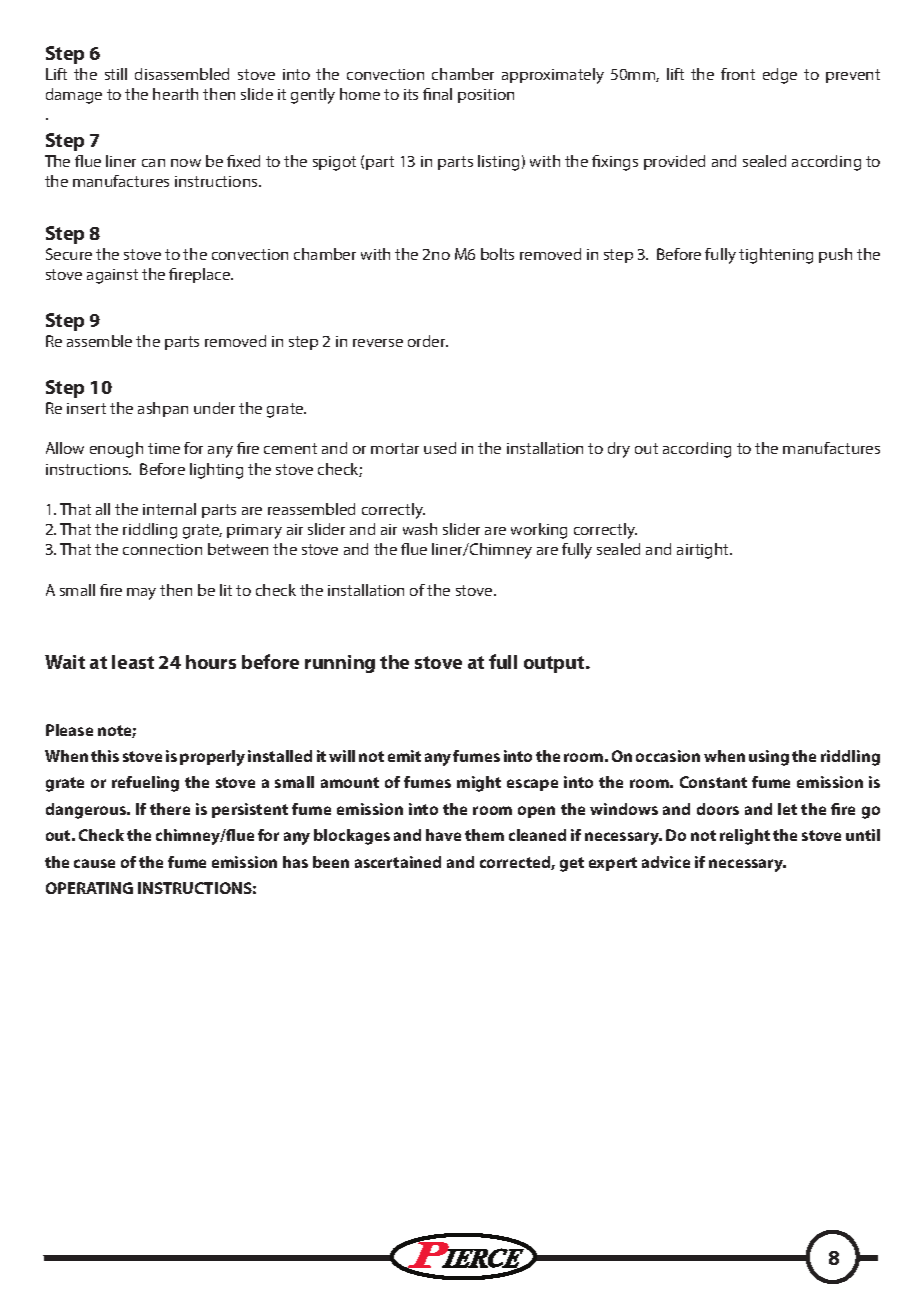  Describe the element at coordinates (704, 551) in the screenshot. I see `airtight` at that location.
